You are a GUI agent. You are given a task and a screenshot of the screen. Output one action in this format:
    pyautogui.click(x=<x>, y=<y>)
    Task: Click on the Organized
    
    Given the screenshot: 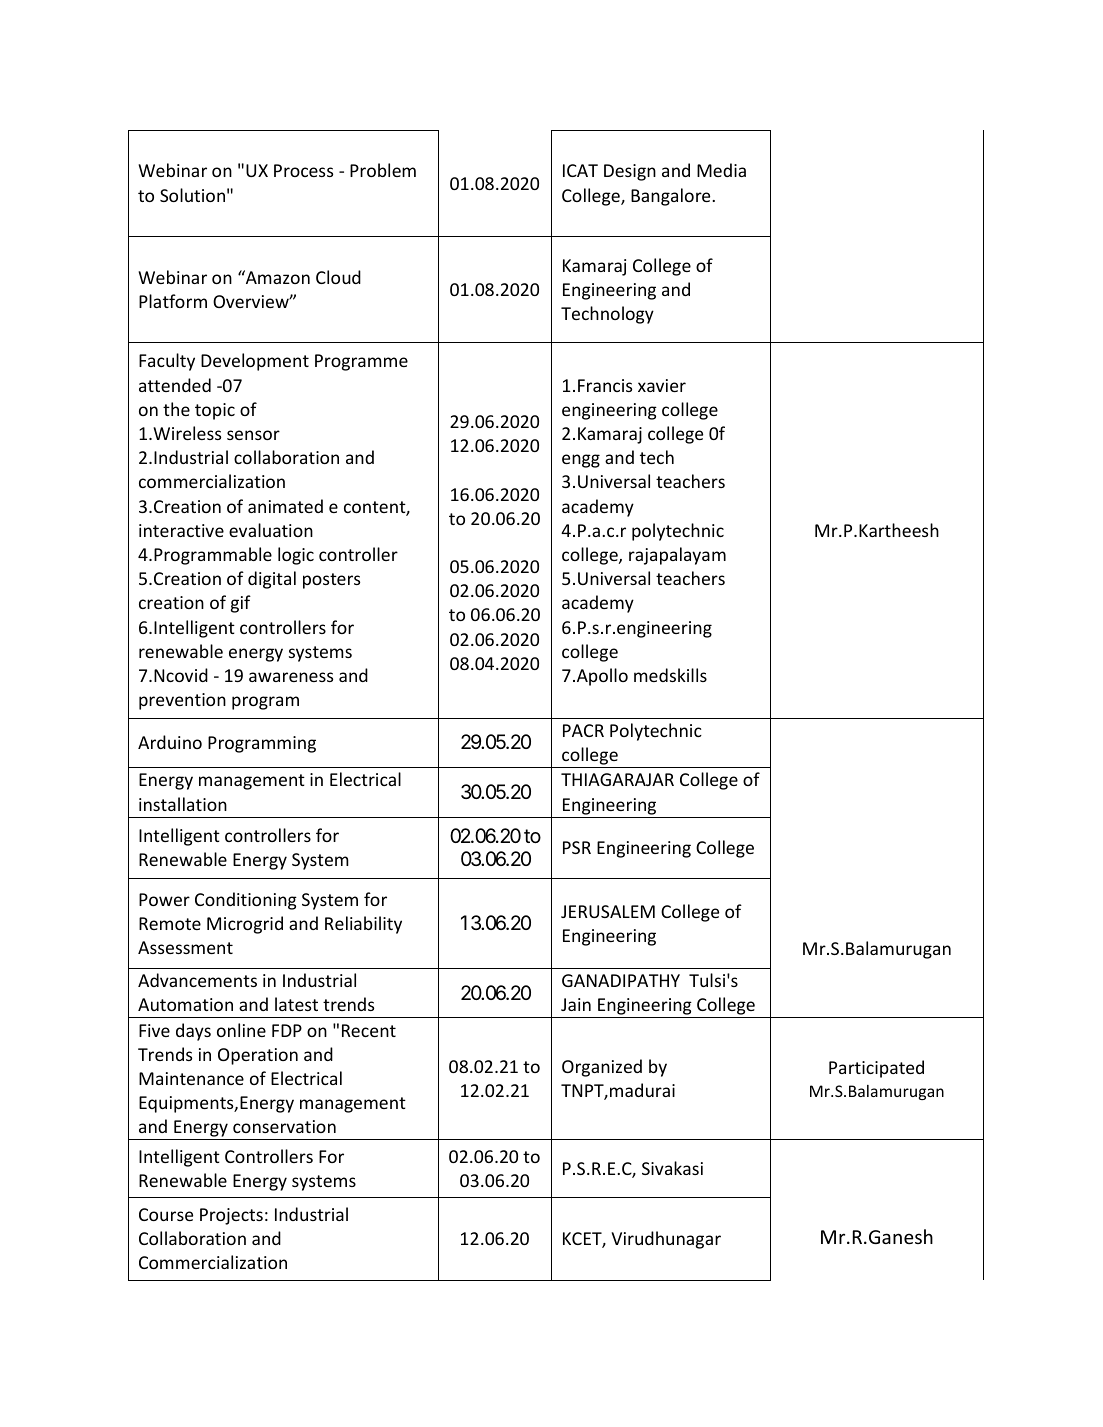 What is the action you would take?
    pyautogui.click(x=602, y=1068)
